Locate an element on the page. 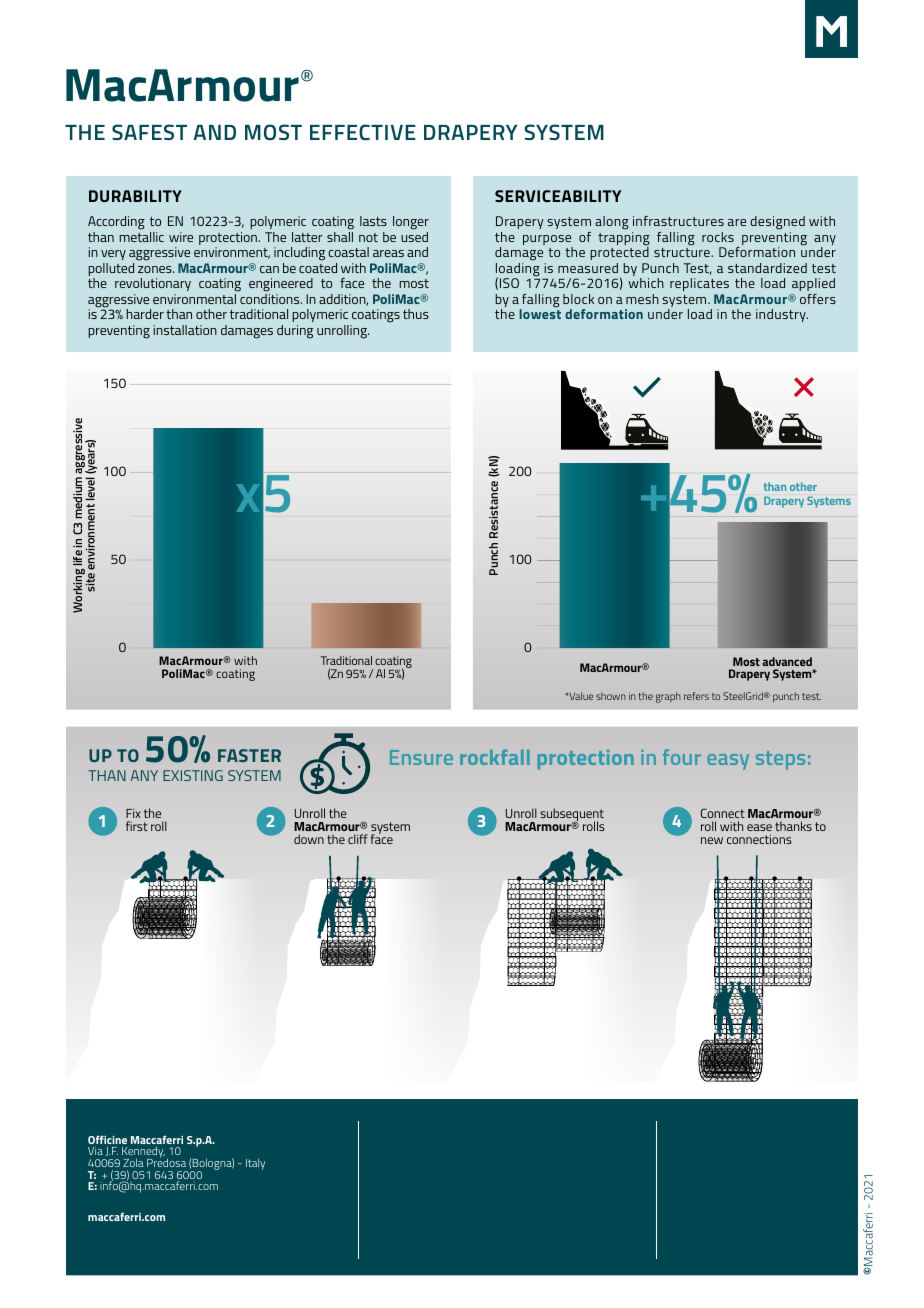 Image resolution: width=924 pixels, height=1308 pixels. ease is located at coordinates (759, 827).
